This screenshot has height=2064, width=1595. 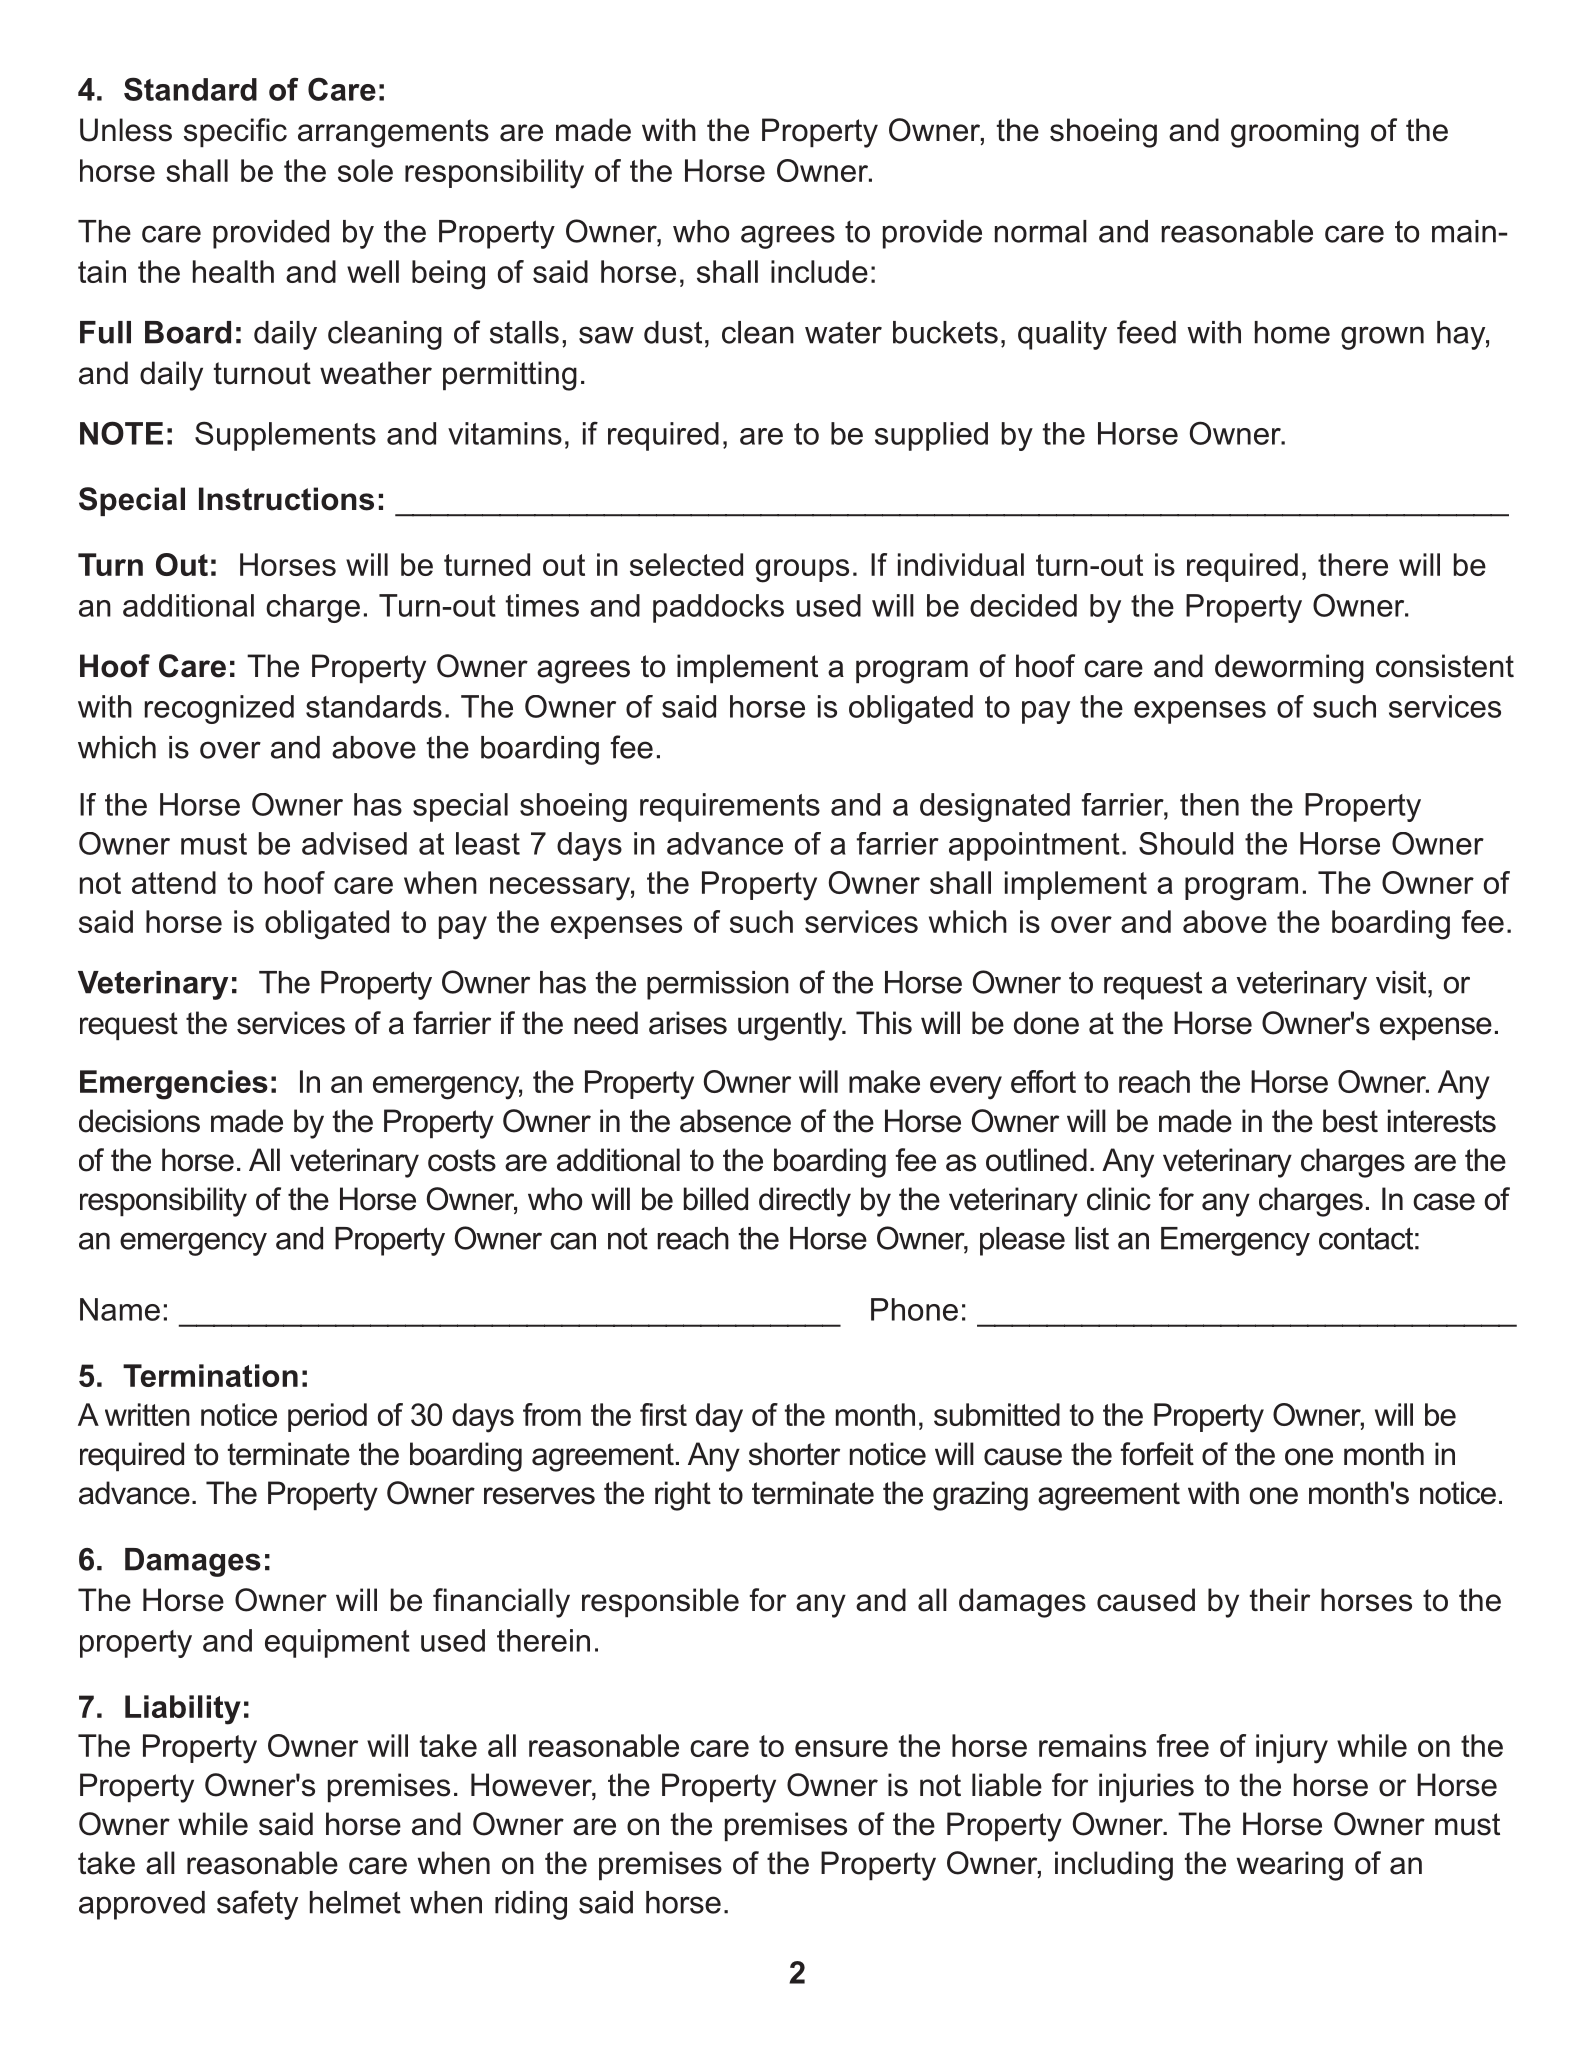 I want to click on include, so click(x=819, y=271).
